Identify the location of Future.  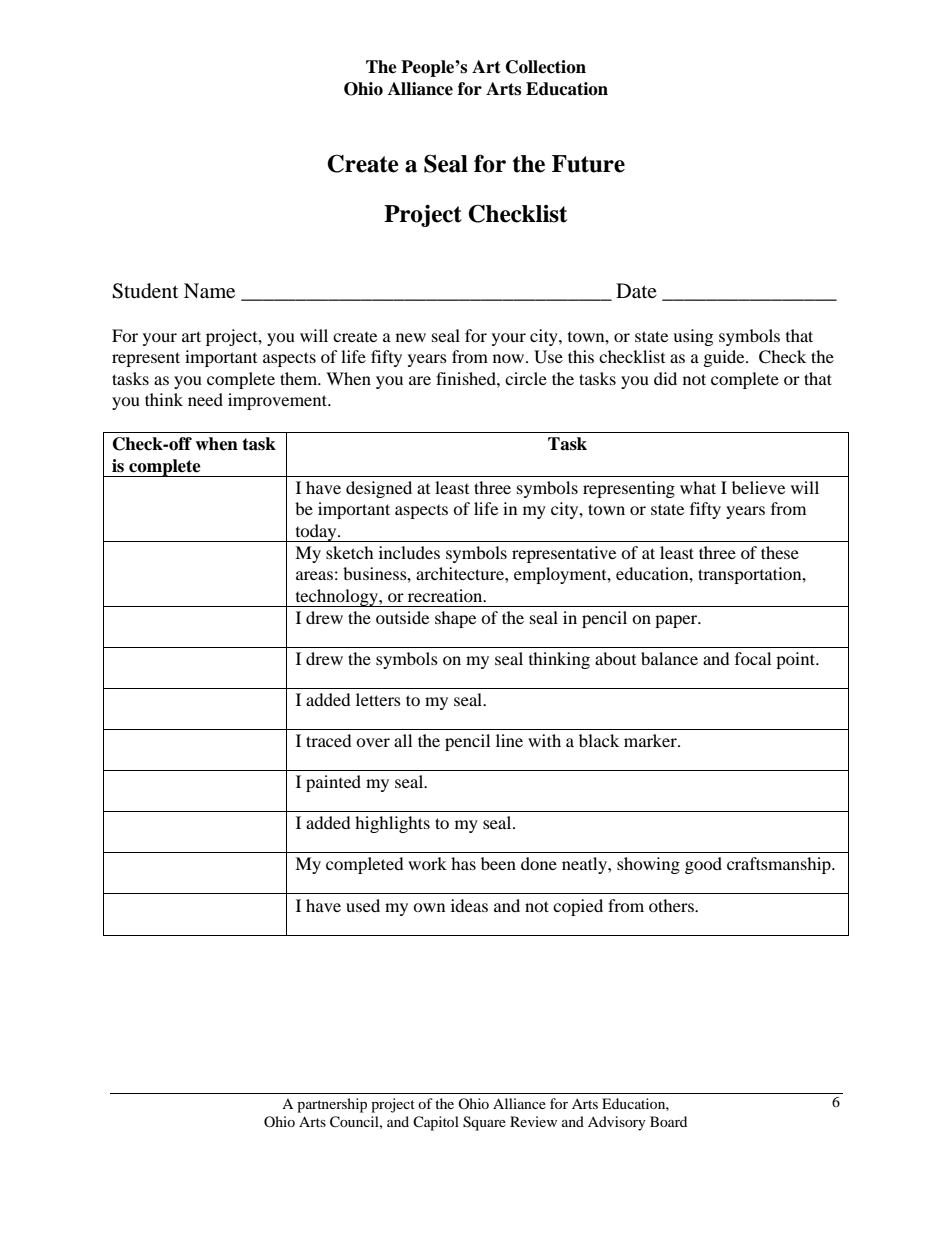
(588, 164).
